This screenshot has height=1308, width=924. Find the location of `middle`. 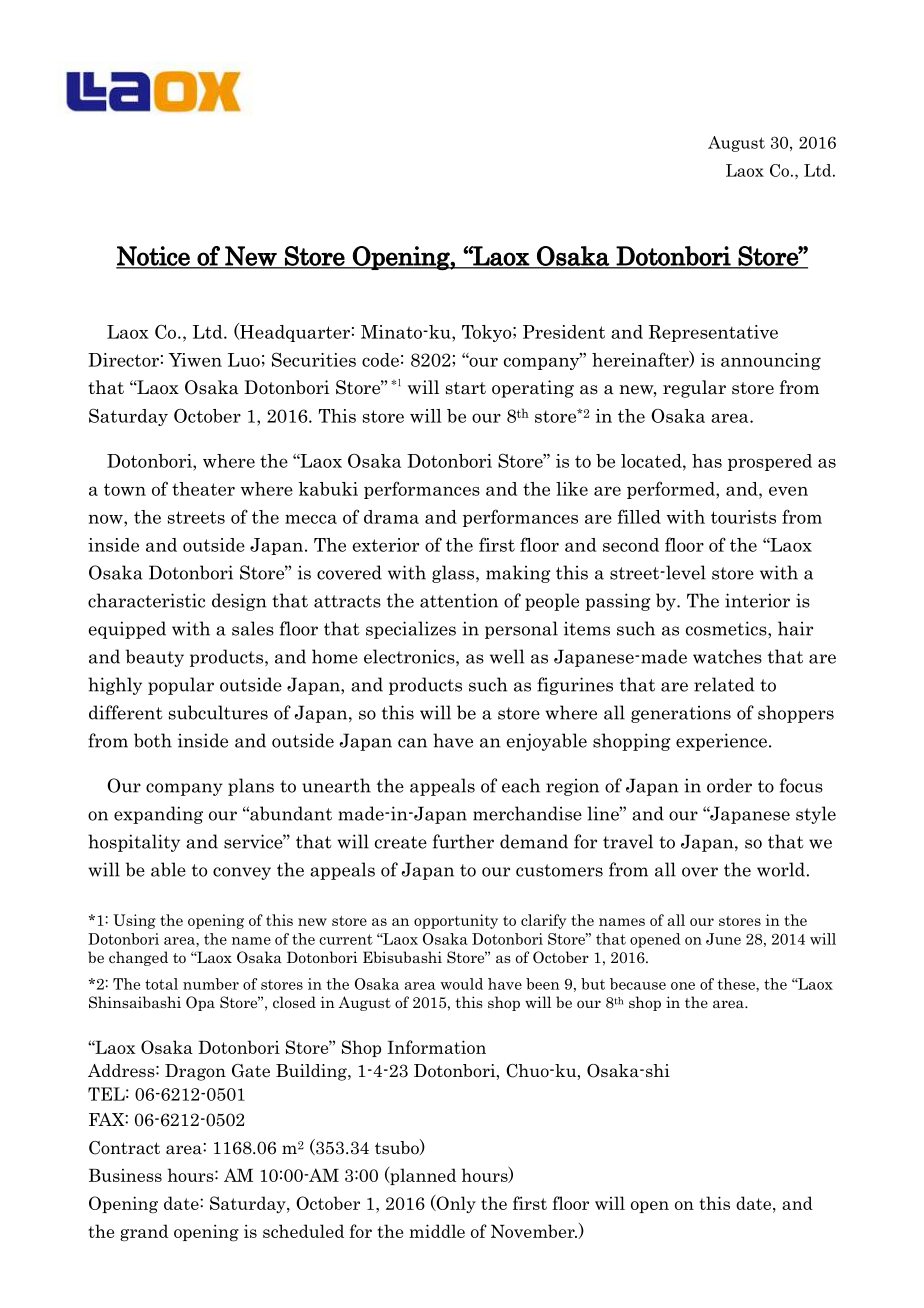

middle is located at coordinates (437, 1231).
